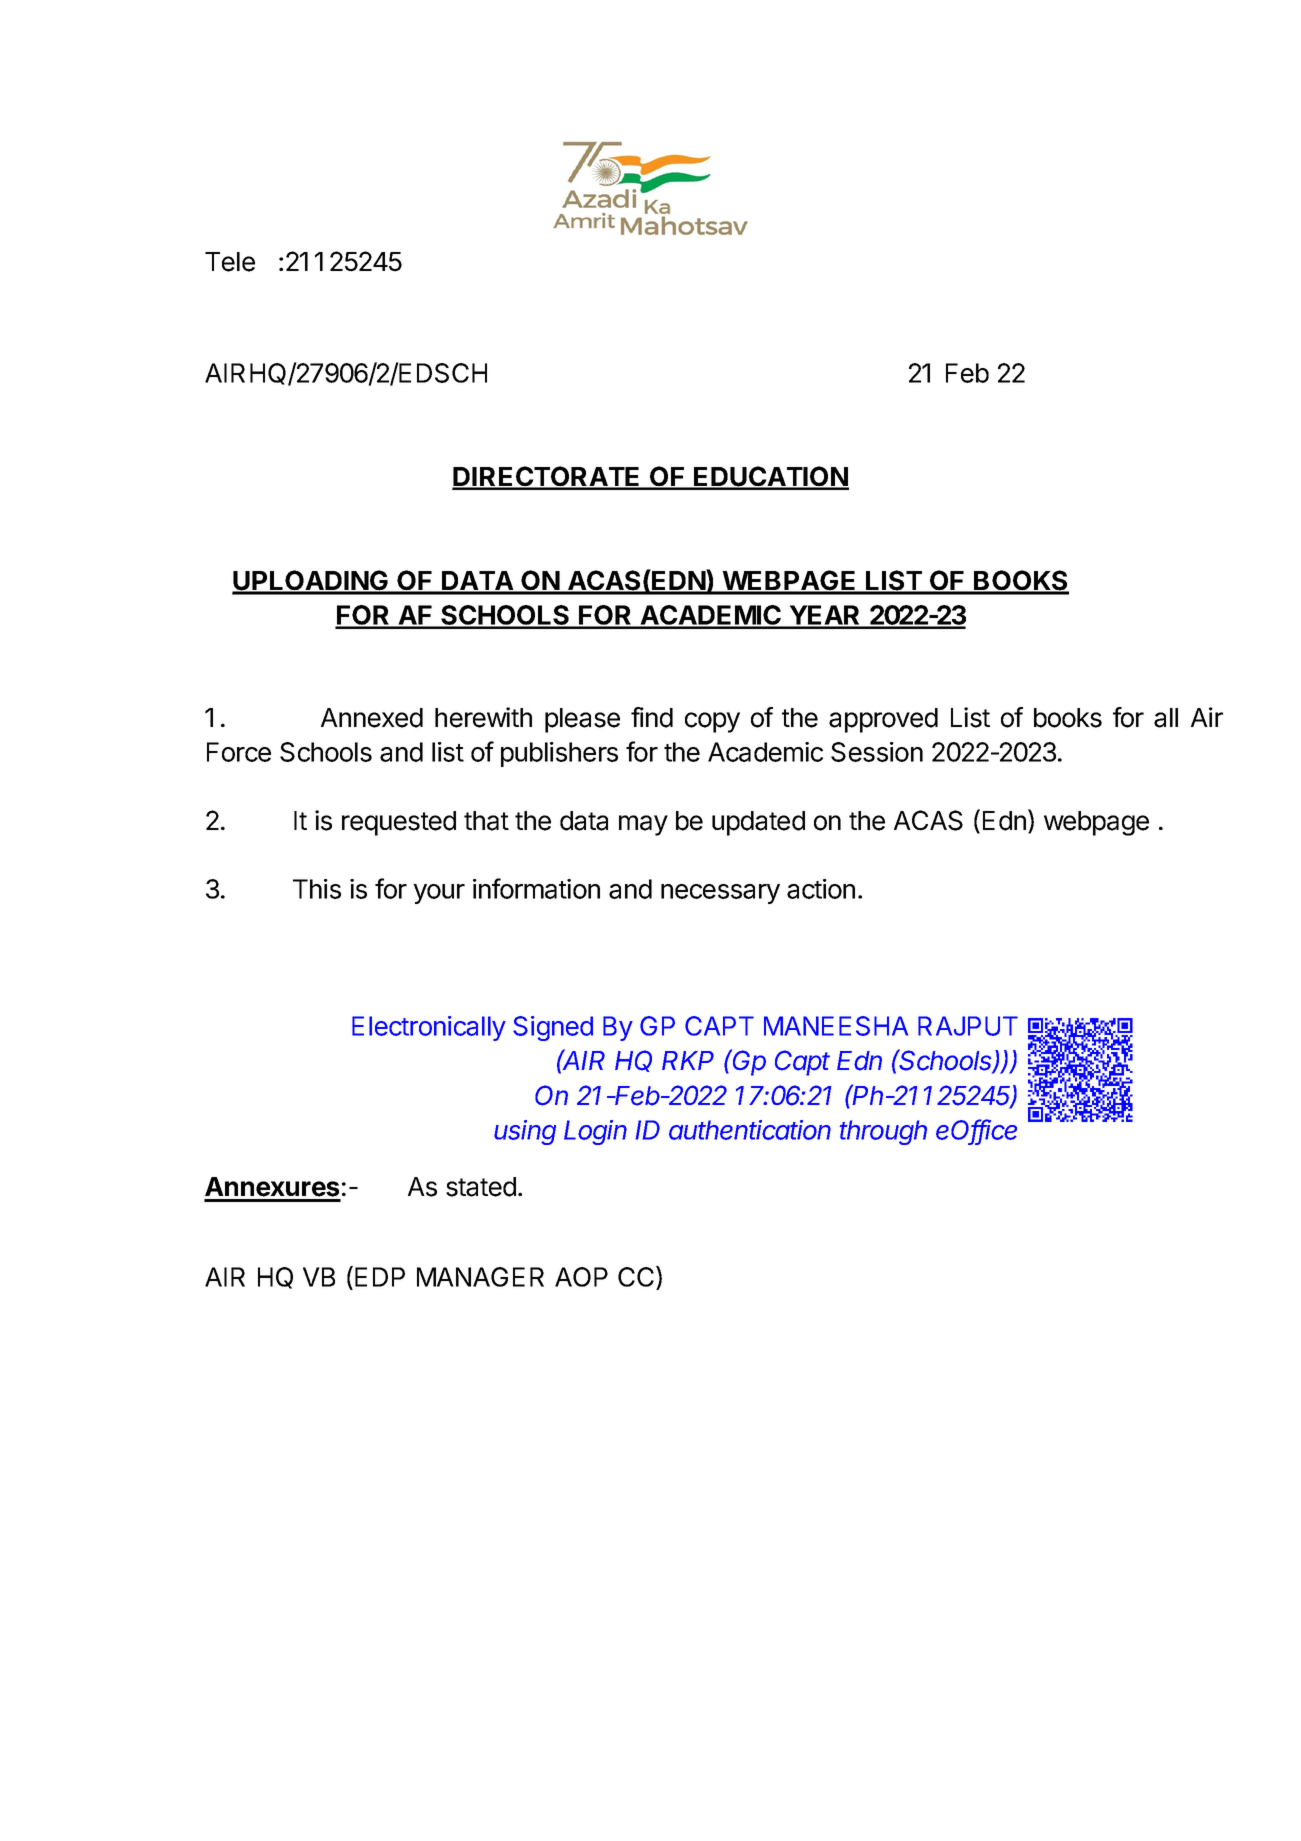  What do you see at coordinates (883, 720) in the screenshot?
I see `approved` at bounding box center [883, 720].
